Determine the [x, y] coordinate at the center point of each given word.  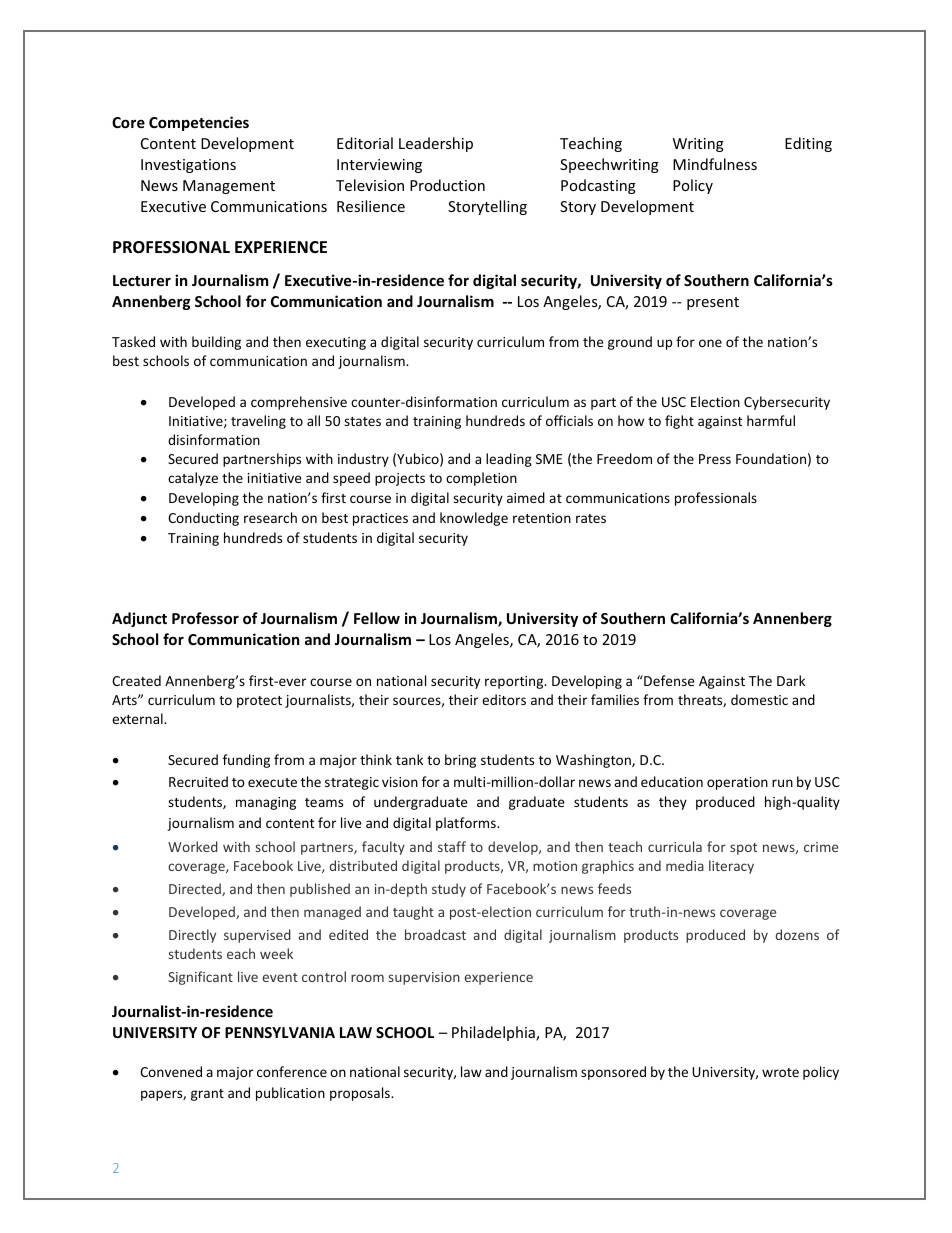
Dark [791, 680]
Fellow [377, 618]
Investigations [188, 166]
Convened [171, 1071]
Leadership [436, 144]
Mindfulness [715, 164]
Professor [205, 618]
